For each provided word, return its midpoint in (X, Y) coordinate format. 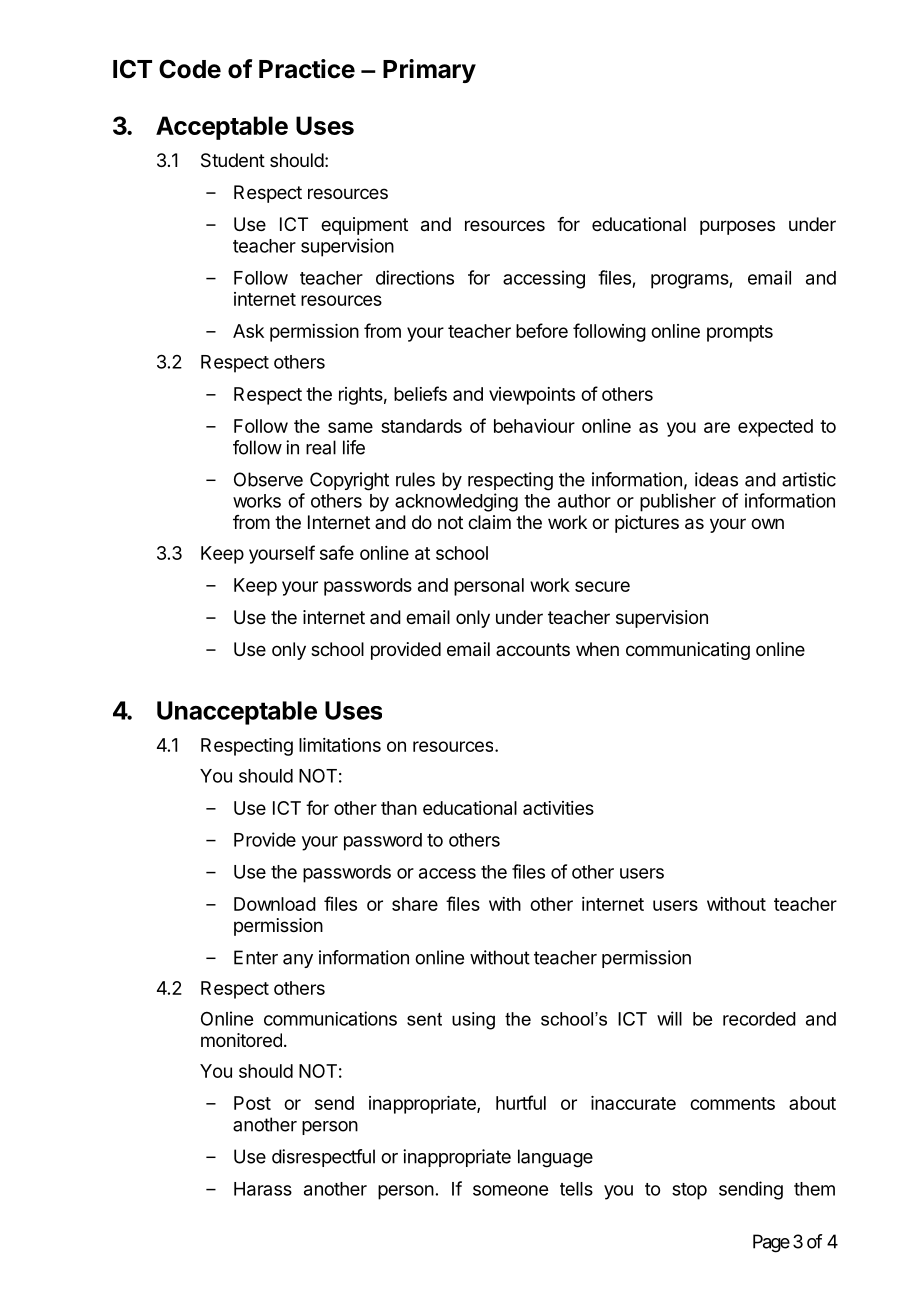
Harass (263, 1189)
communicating (688, 651)
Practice (307, 69)
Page (771, 1243)
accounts (533, 649)
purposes (737, 227)
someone (510, 1190)
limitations (340, 745)
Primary (429, 71)
